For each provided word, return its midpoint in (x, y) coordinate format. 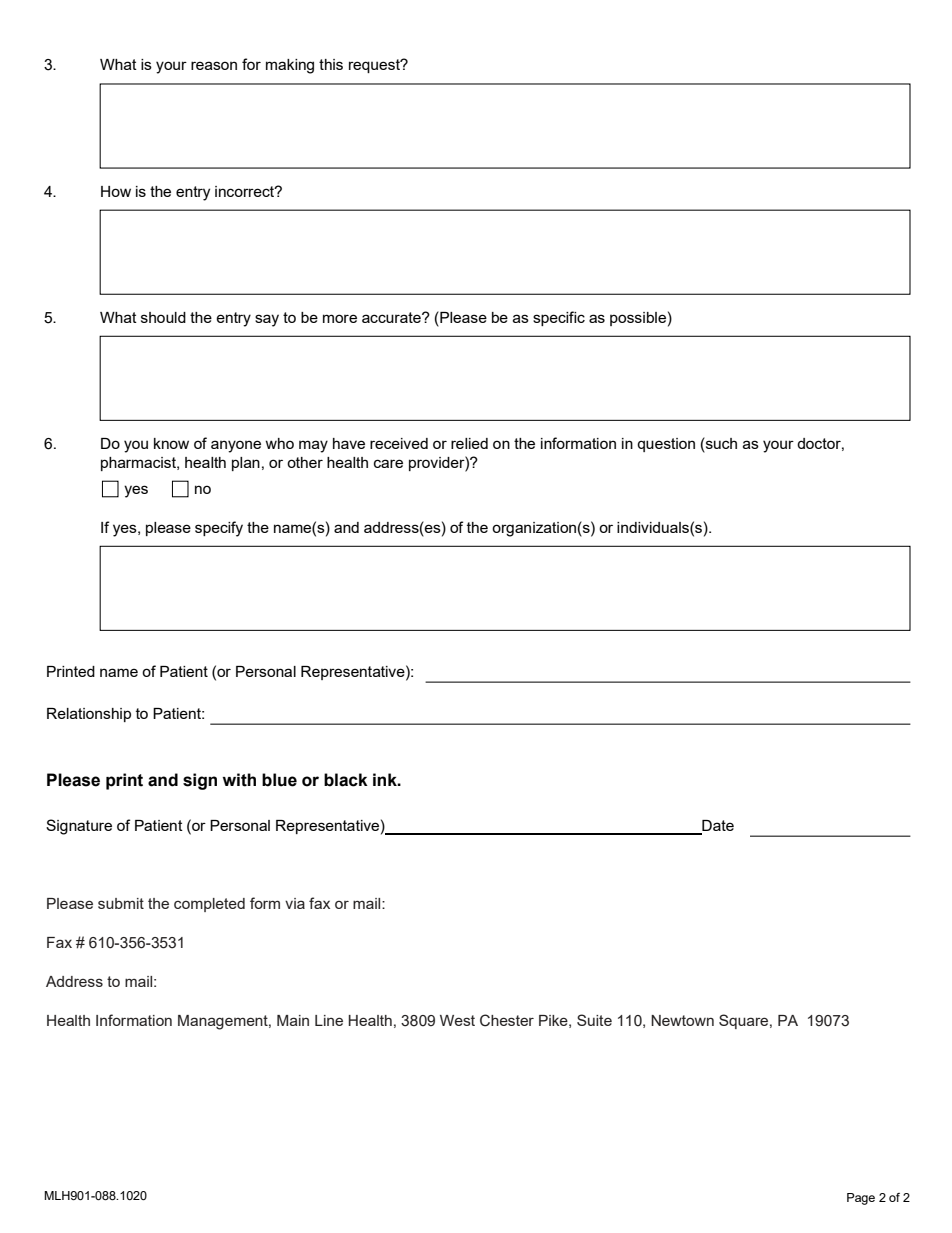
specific (559, 318)
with (239, 780)
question (666, 445)
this (331, 64)
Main (293, 1020)
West (457, 1020)
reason (214, 65)
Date (717, 827)
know (171, 443)
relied (469, 443)
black (346, 780)
